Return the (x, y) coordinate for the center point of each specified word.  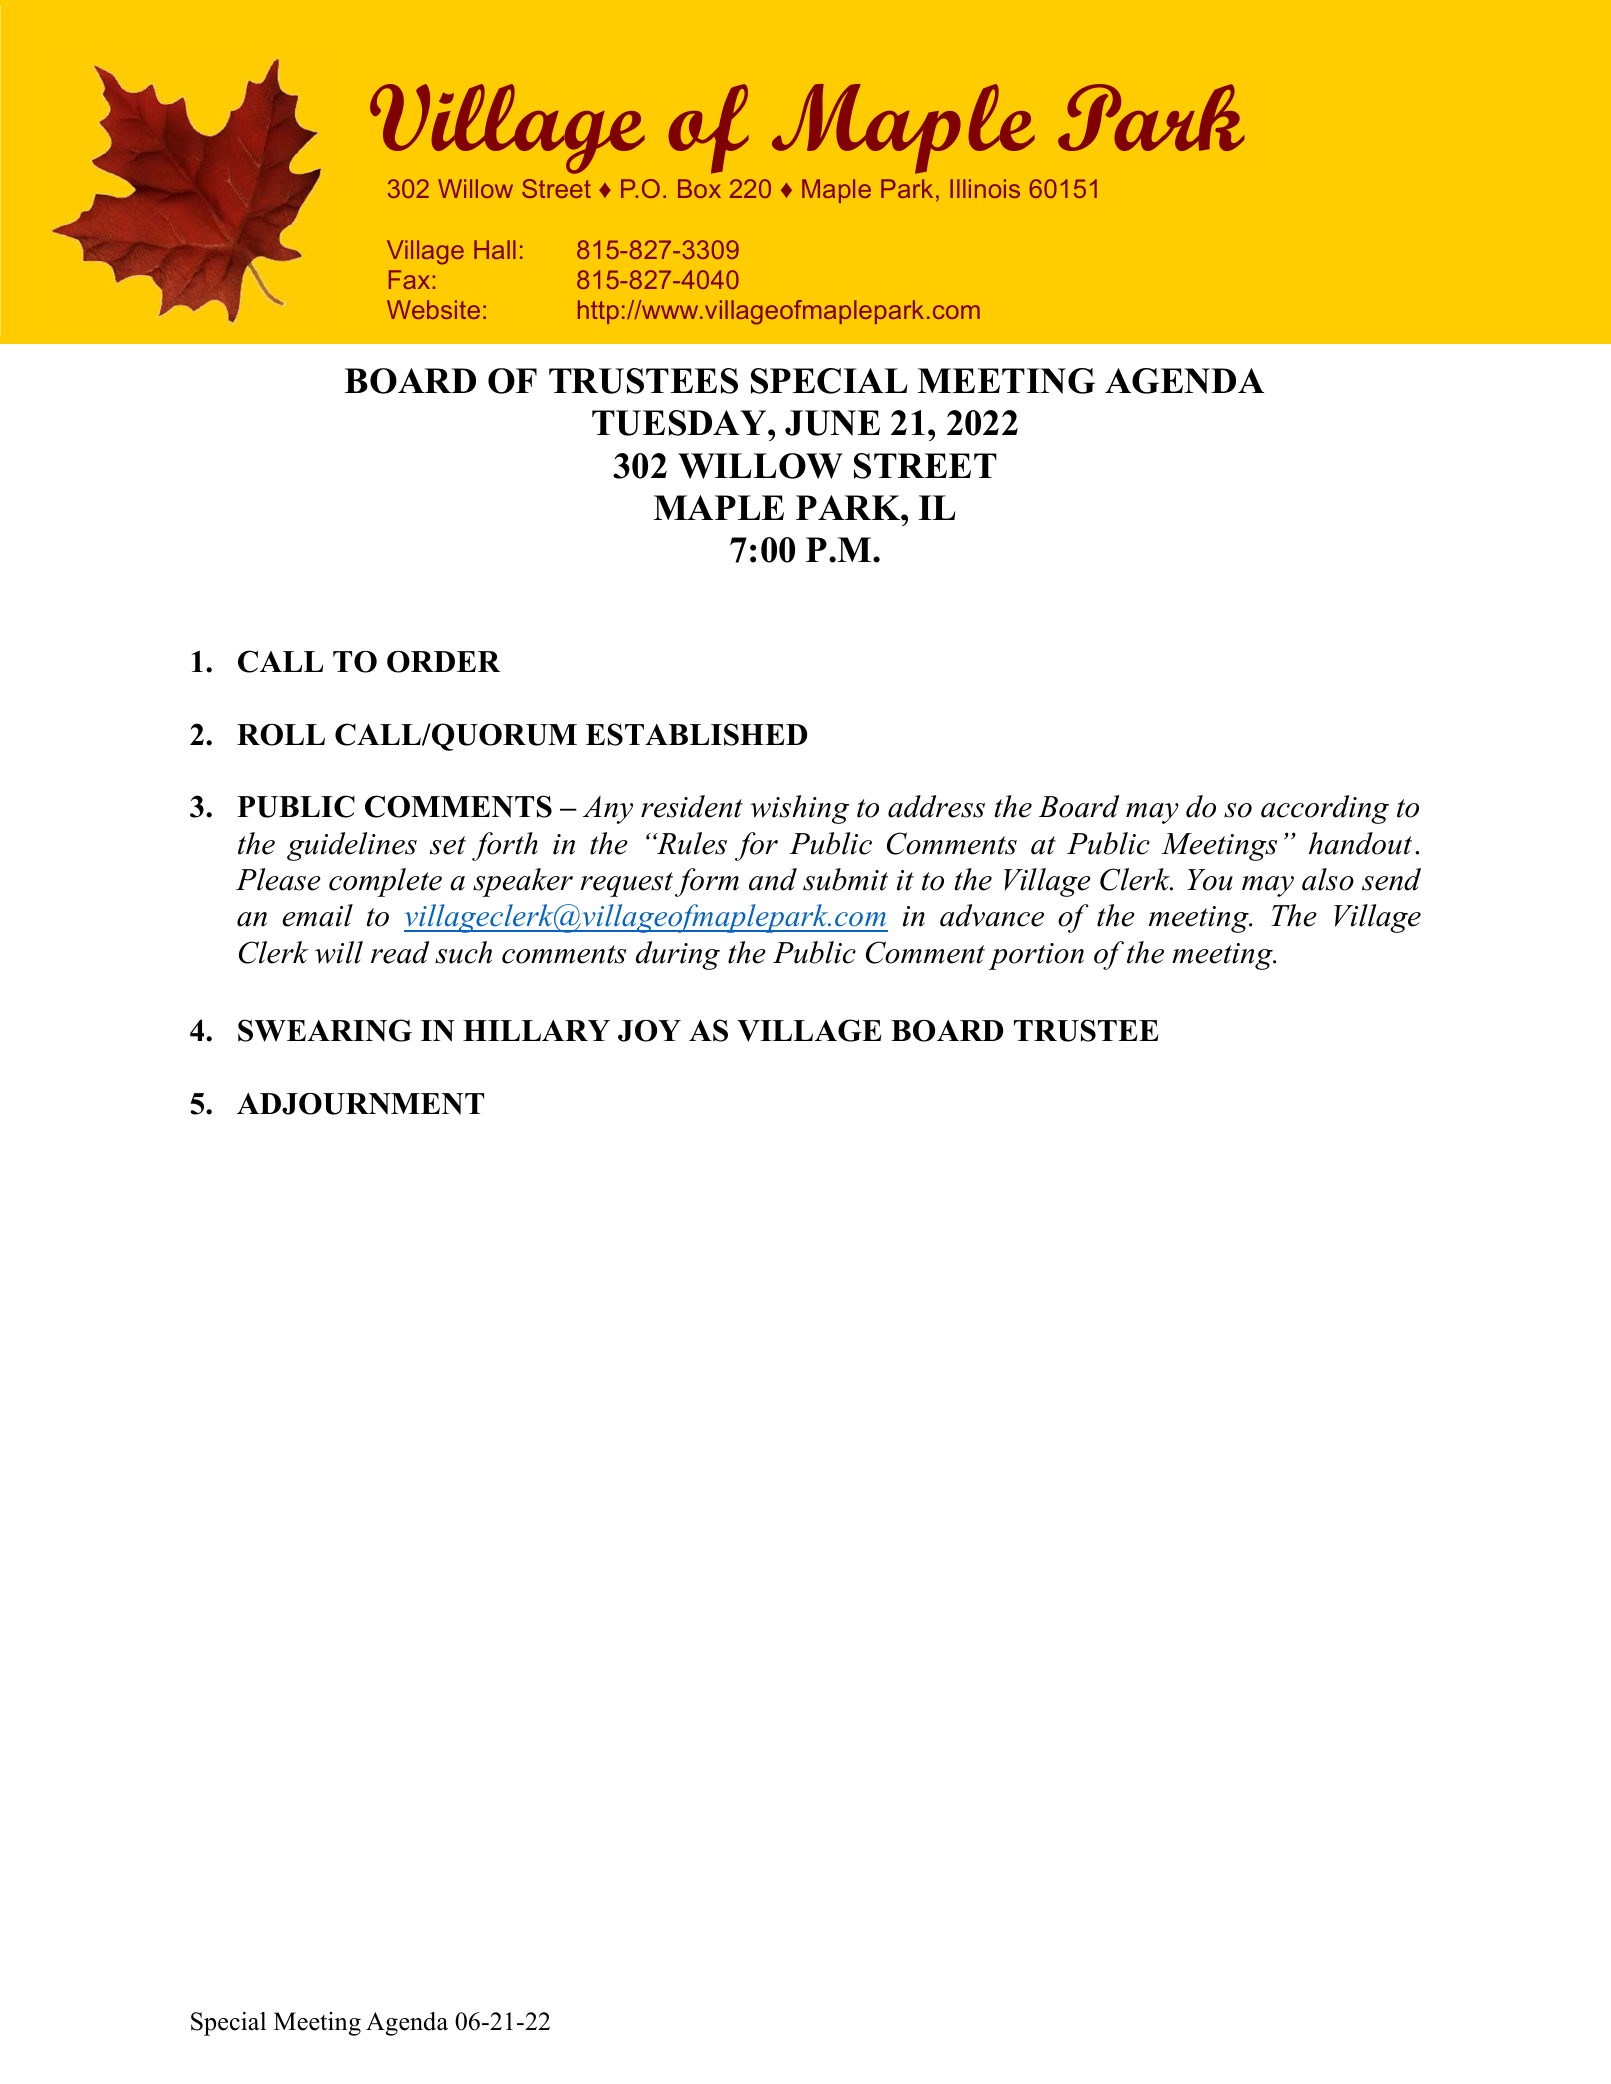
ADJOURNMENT (360, 1104)
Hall (495, 249)
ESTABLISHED (696, 734)
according (1325, 809)
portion (1036, 956)
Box (699, 188)
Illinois (985, 188)
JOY (649, 1031)
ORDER (443, 662)
